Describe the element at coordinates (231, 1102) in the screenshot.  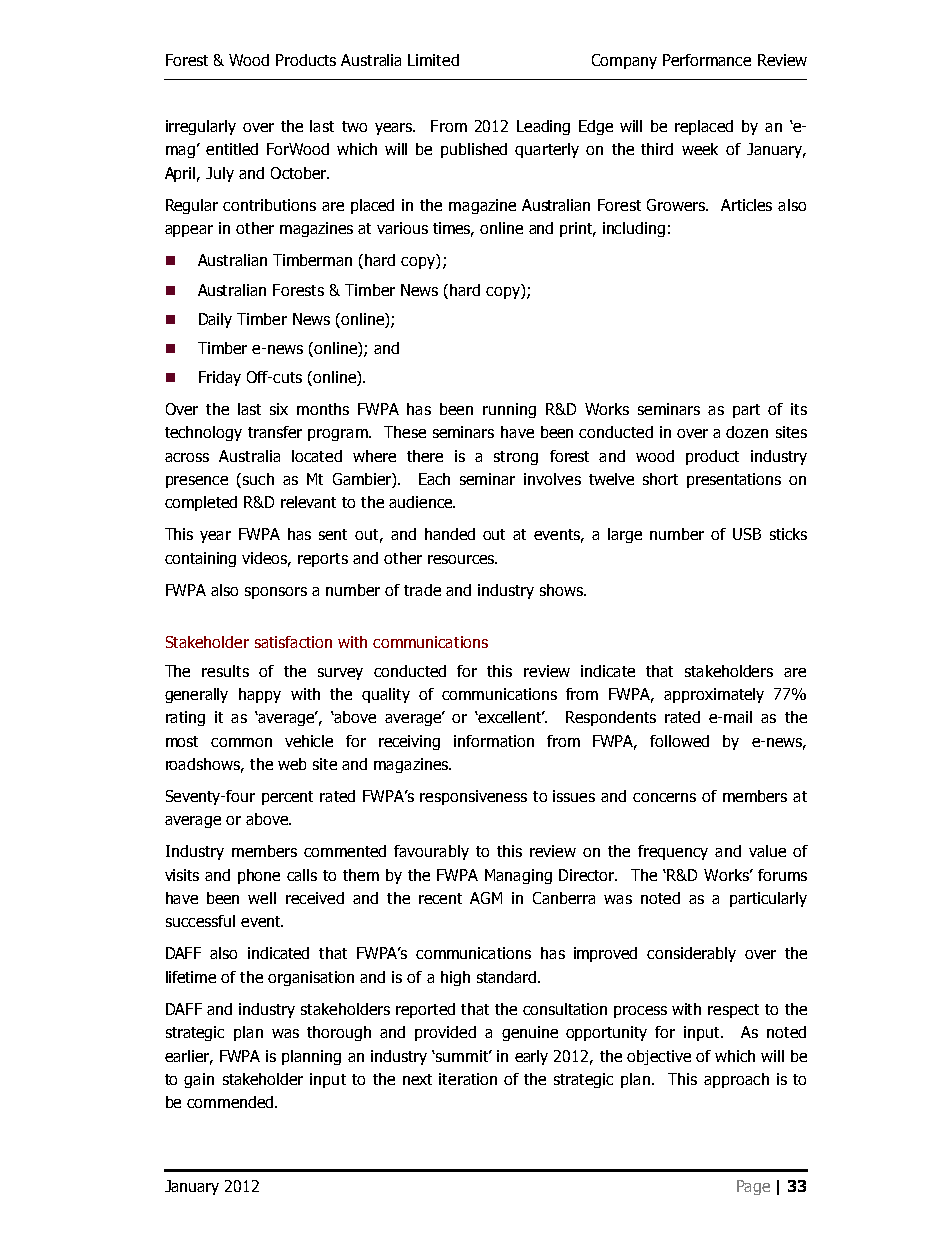
I see `commended` at that location.
